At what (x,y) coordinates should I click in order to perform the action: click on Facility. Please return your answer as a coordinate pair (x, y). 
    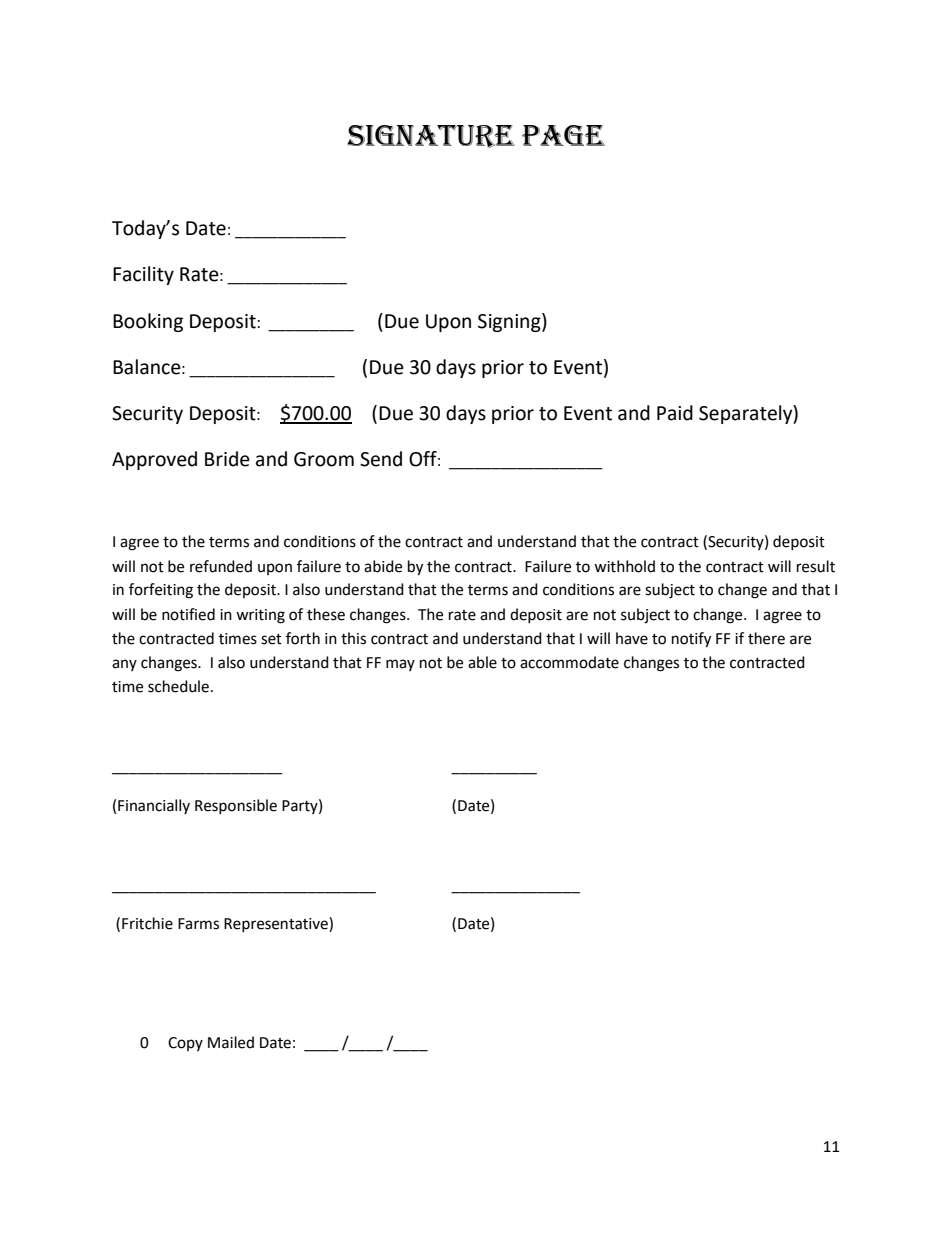
    Looking at the image, I should click on (143, 275).
